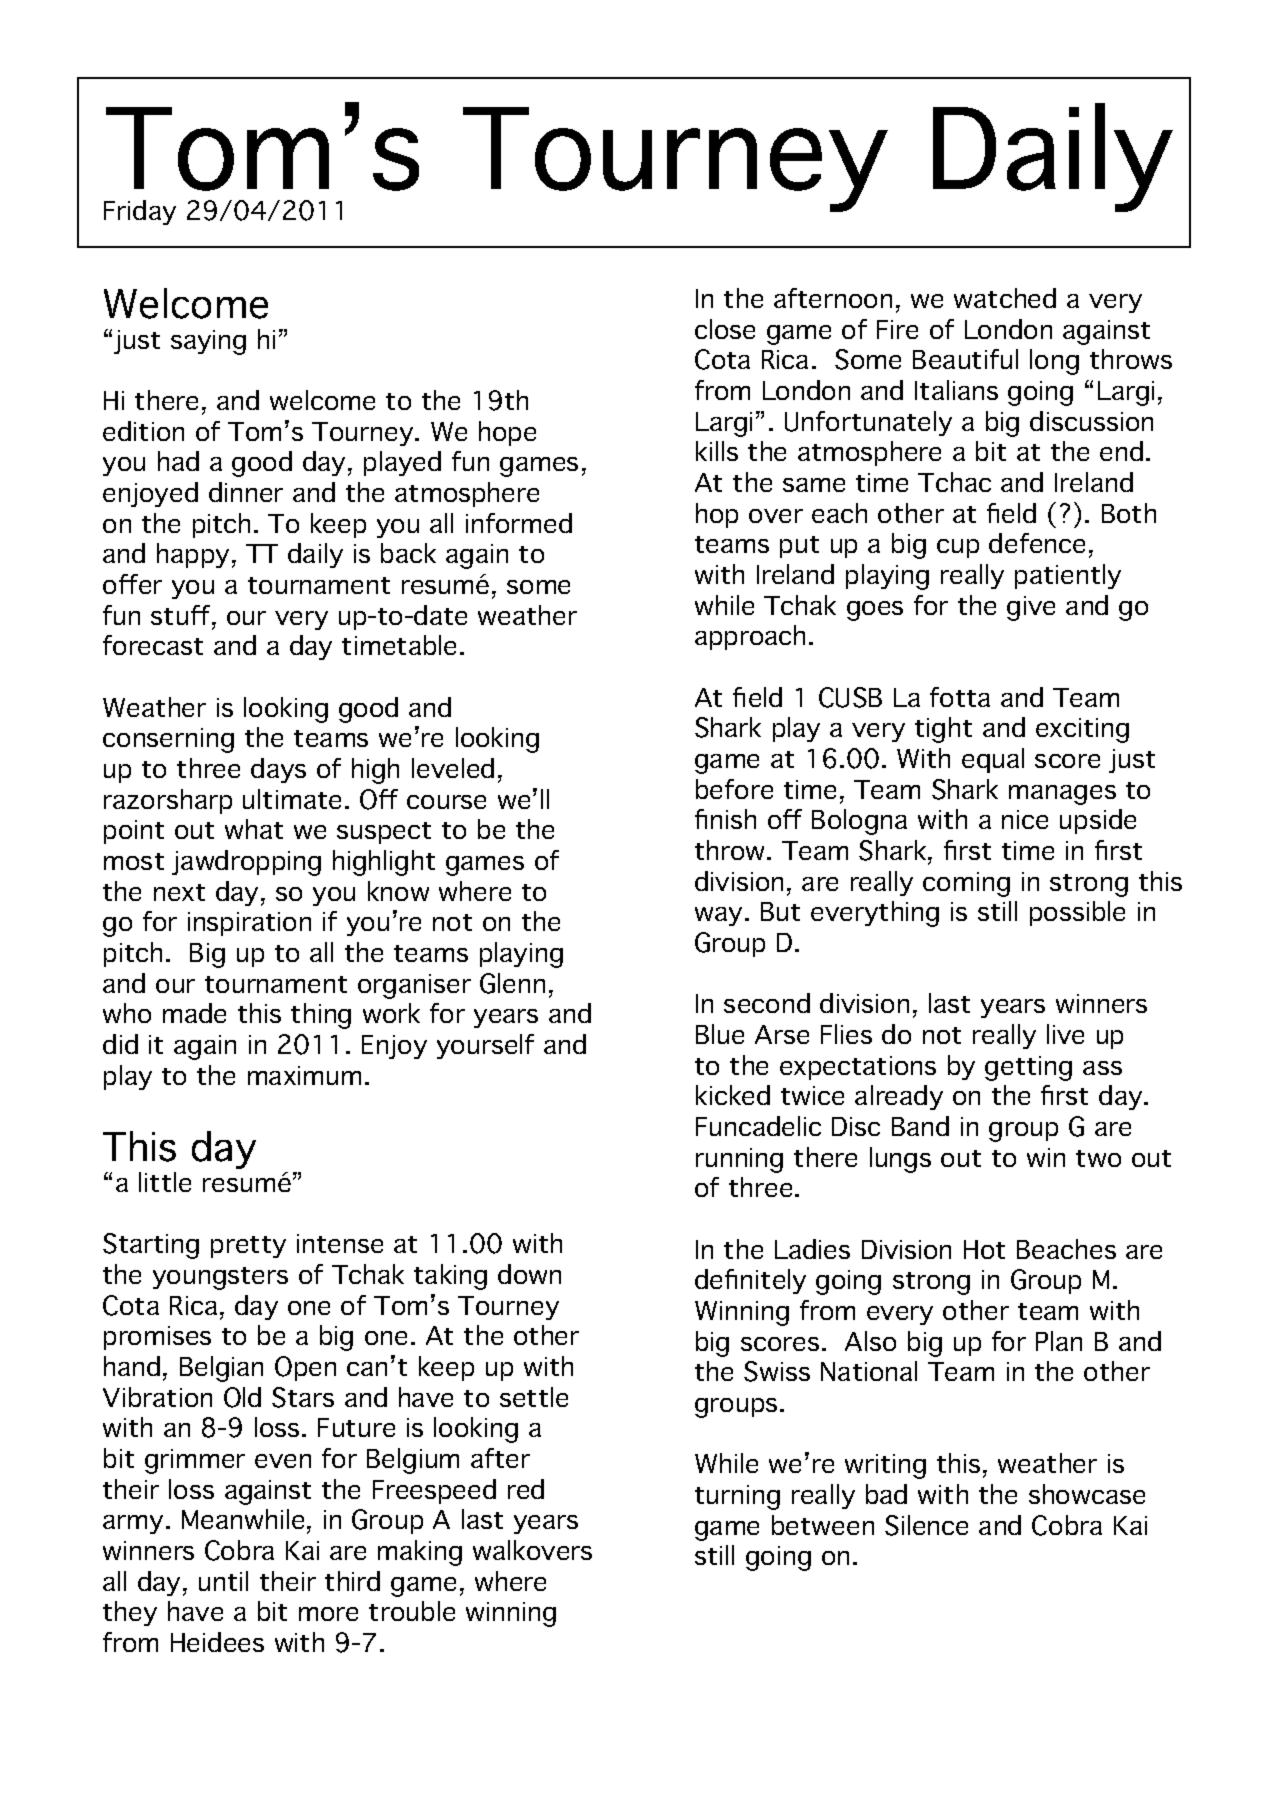 Image resolution: width=1268 pixels, height=1793 pixels. What do you see at coordinates (153, 645) in the page?
I see `forecast` at bounding box center [153, 645].
